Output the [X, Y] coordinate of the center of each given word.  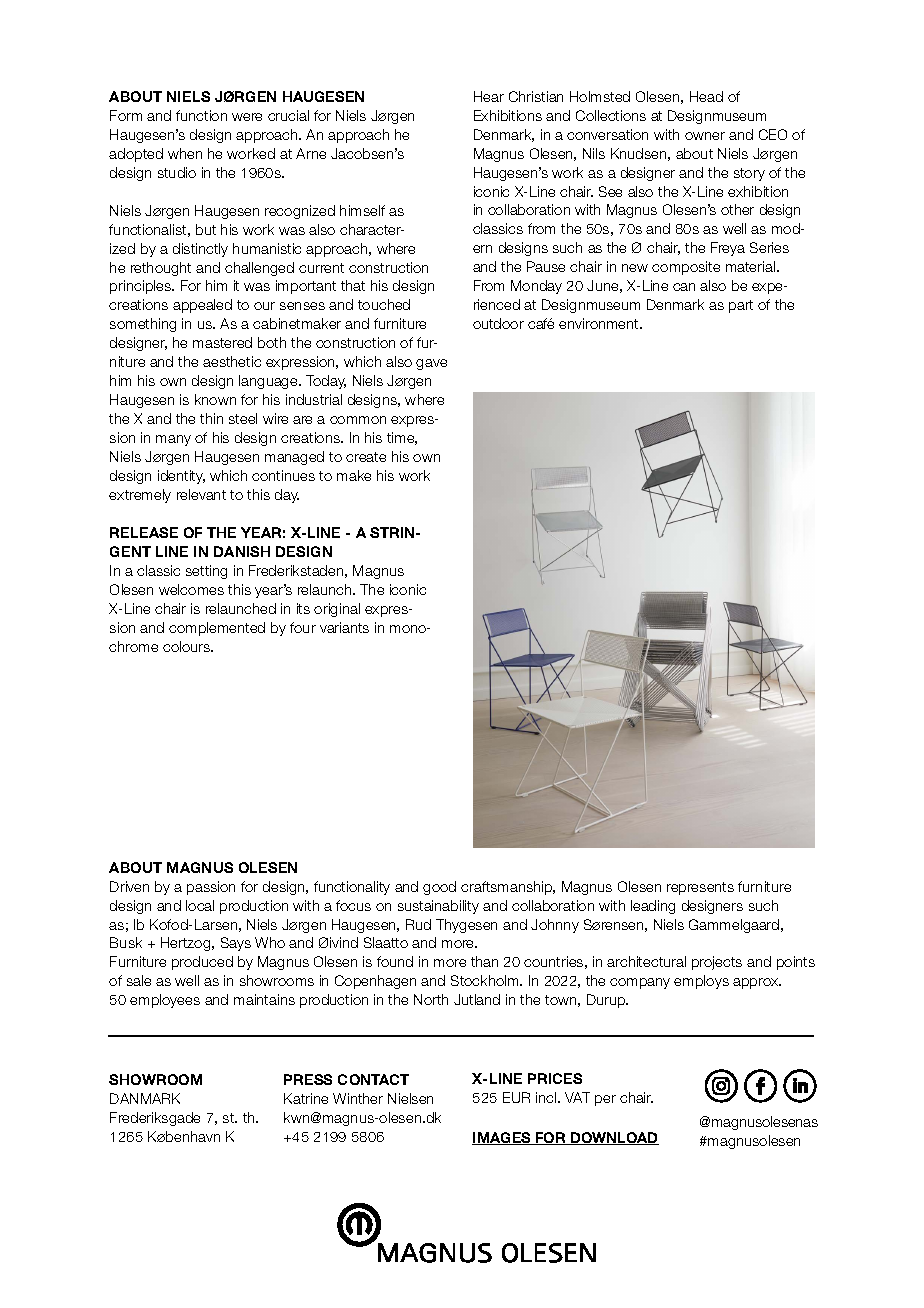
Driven [129, 886]
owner [705, 136]
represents [700, 888]
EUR [516, 1097]
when [185, 153]
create [366, 457]
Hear [489, 96]
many [173, 440]
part [741, 306]
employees [165, 1001]
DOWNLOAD [614, 1138]
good [439, 888]
